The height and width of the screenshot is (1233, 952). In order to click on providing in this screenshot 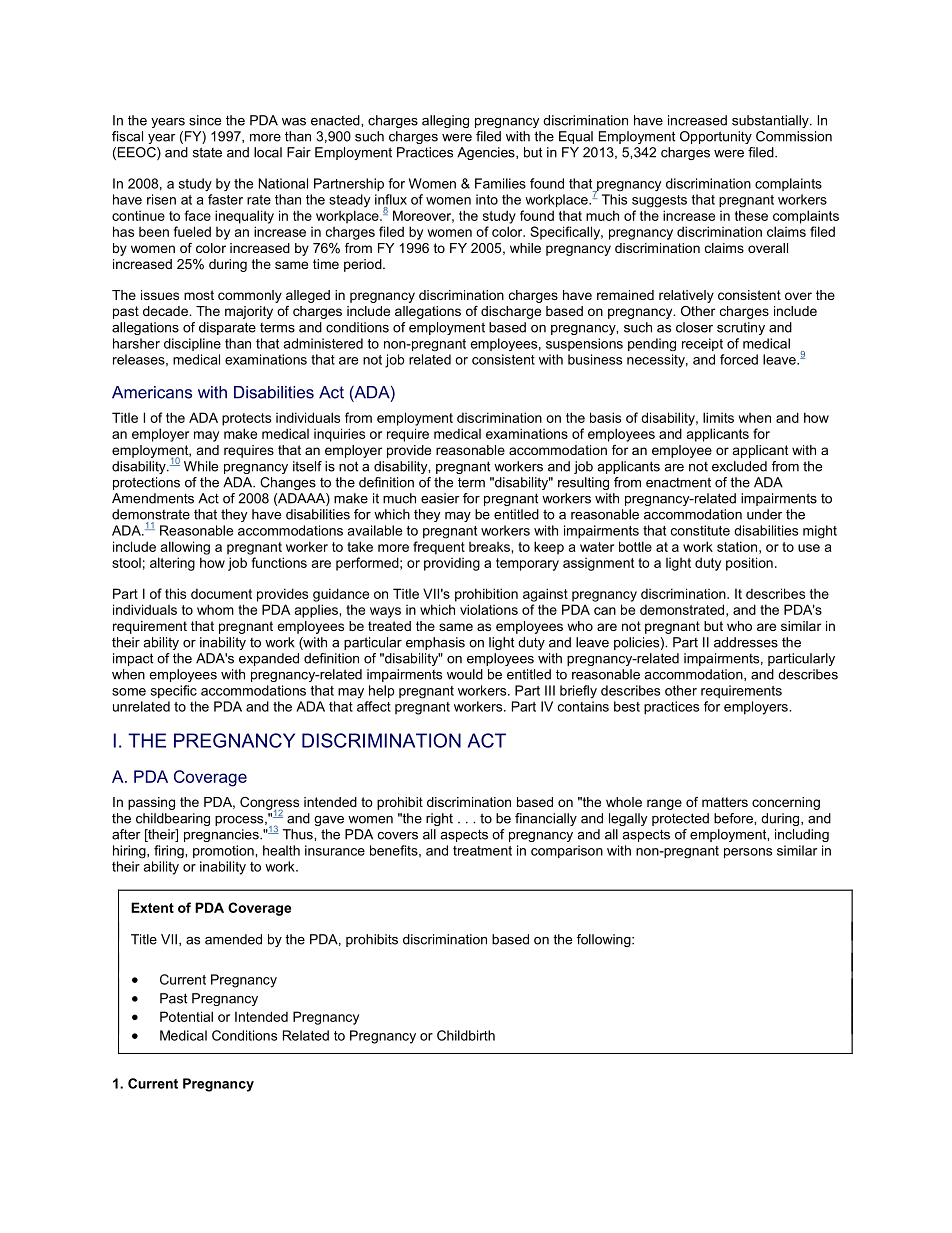, I will do `click(452, 564)`.
